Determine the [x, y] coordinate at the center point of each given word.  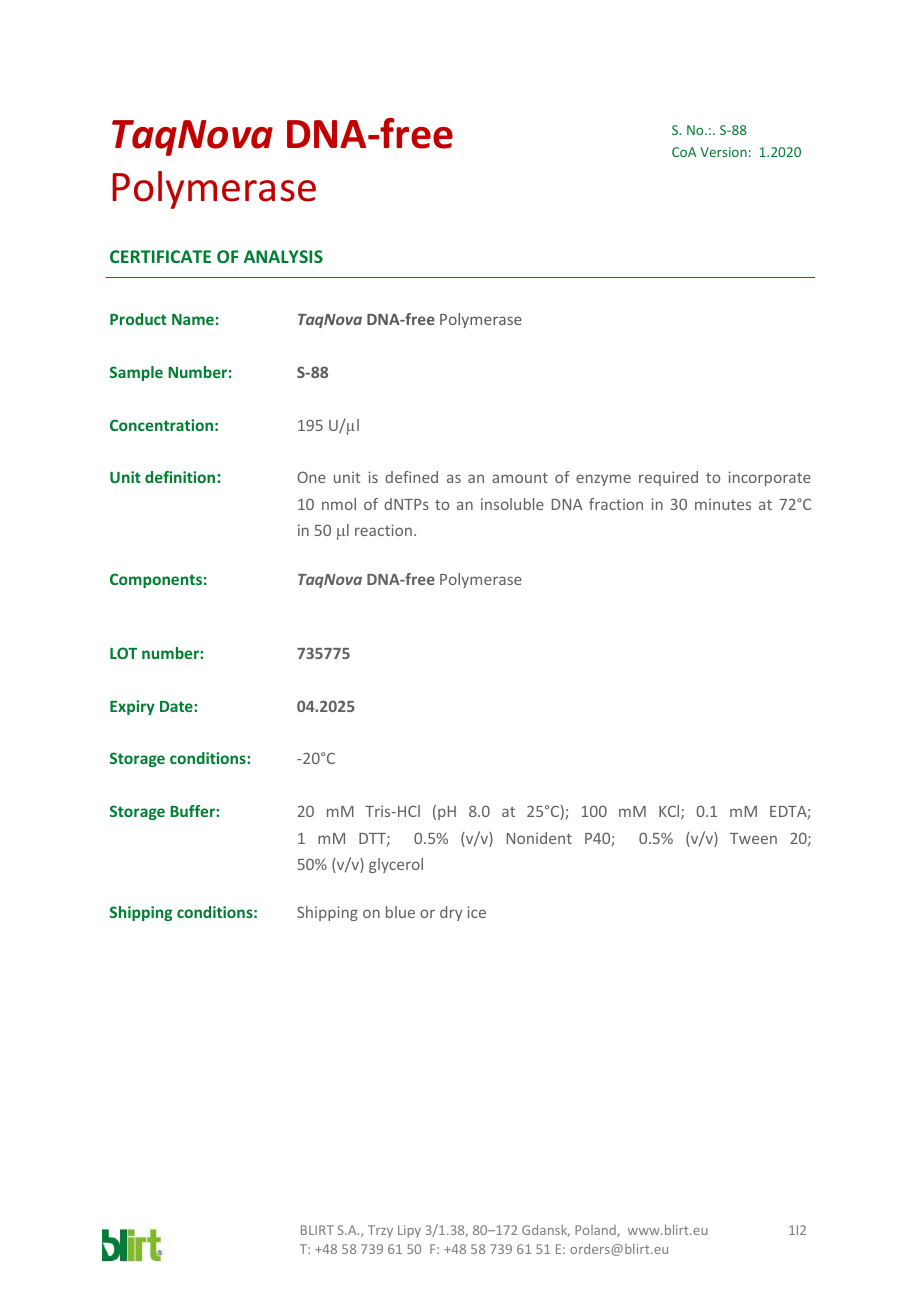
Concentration [161, 425]
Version [723, 152]
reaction [383, 530]
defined [411, 477]
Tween [753, 838]
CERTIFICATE [160, 256]
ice [476, 912]
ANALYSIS [283, 256]
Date [177, 706]
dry [451, 913]
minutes [723, 504]
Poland [596, 1231]
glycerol [396, 865]
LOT [123, 653]
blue [400, 912]
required [668, 478]
